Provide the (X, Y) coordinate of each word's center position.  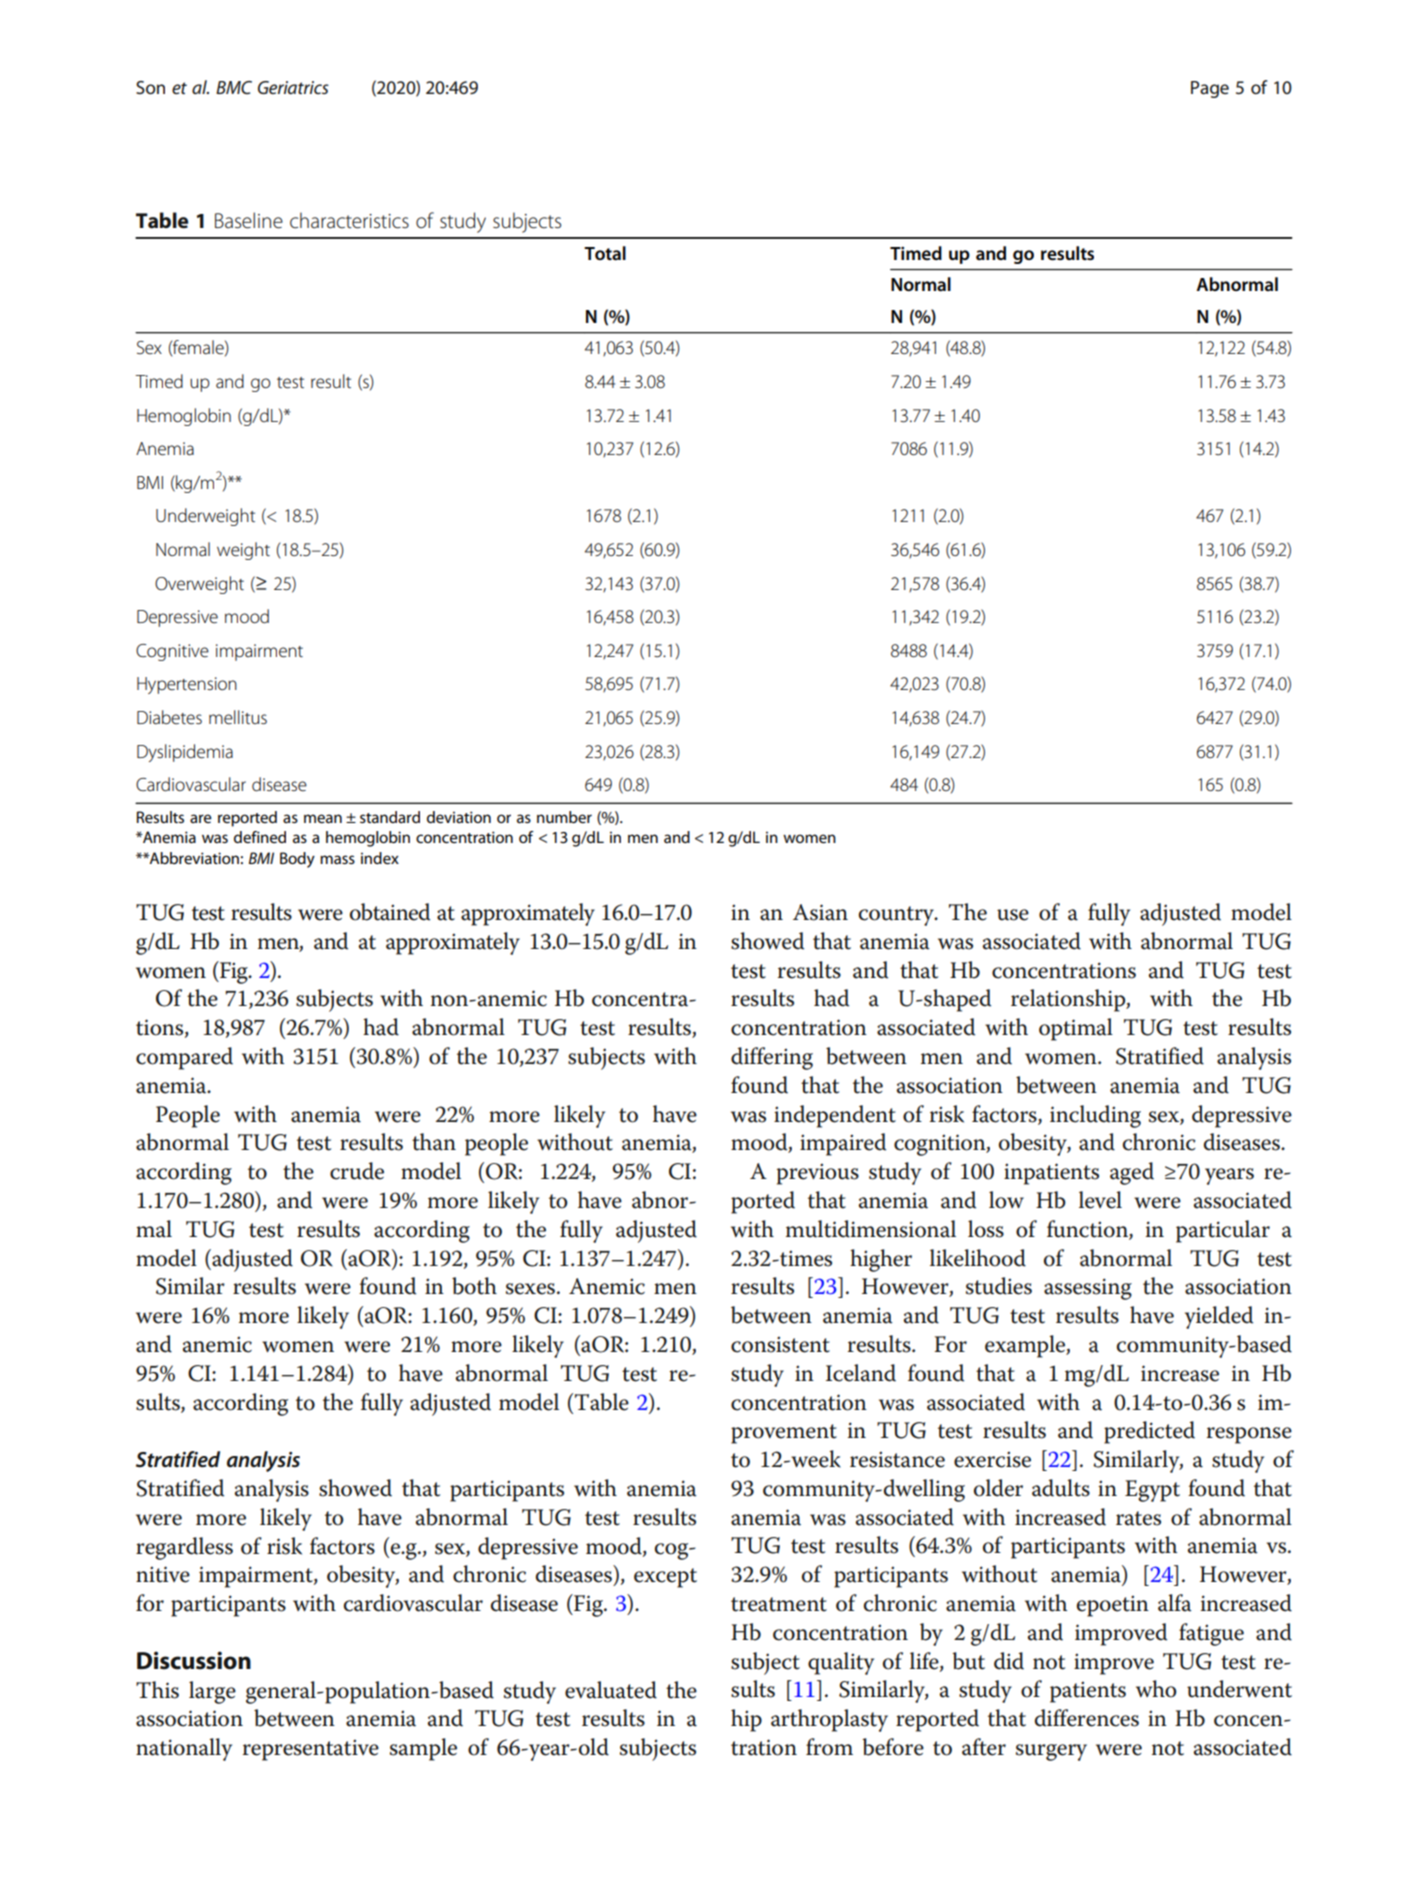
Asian (820, 912)
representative (311, 1750)
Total (605, 253)
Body (297, 860)
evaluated (611, 1690)
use (1013, 915)
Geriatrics (293, 87)
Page (1210, 89)
